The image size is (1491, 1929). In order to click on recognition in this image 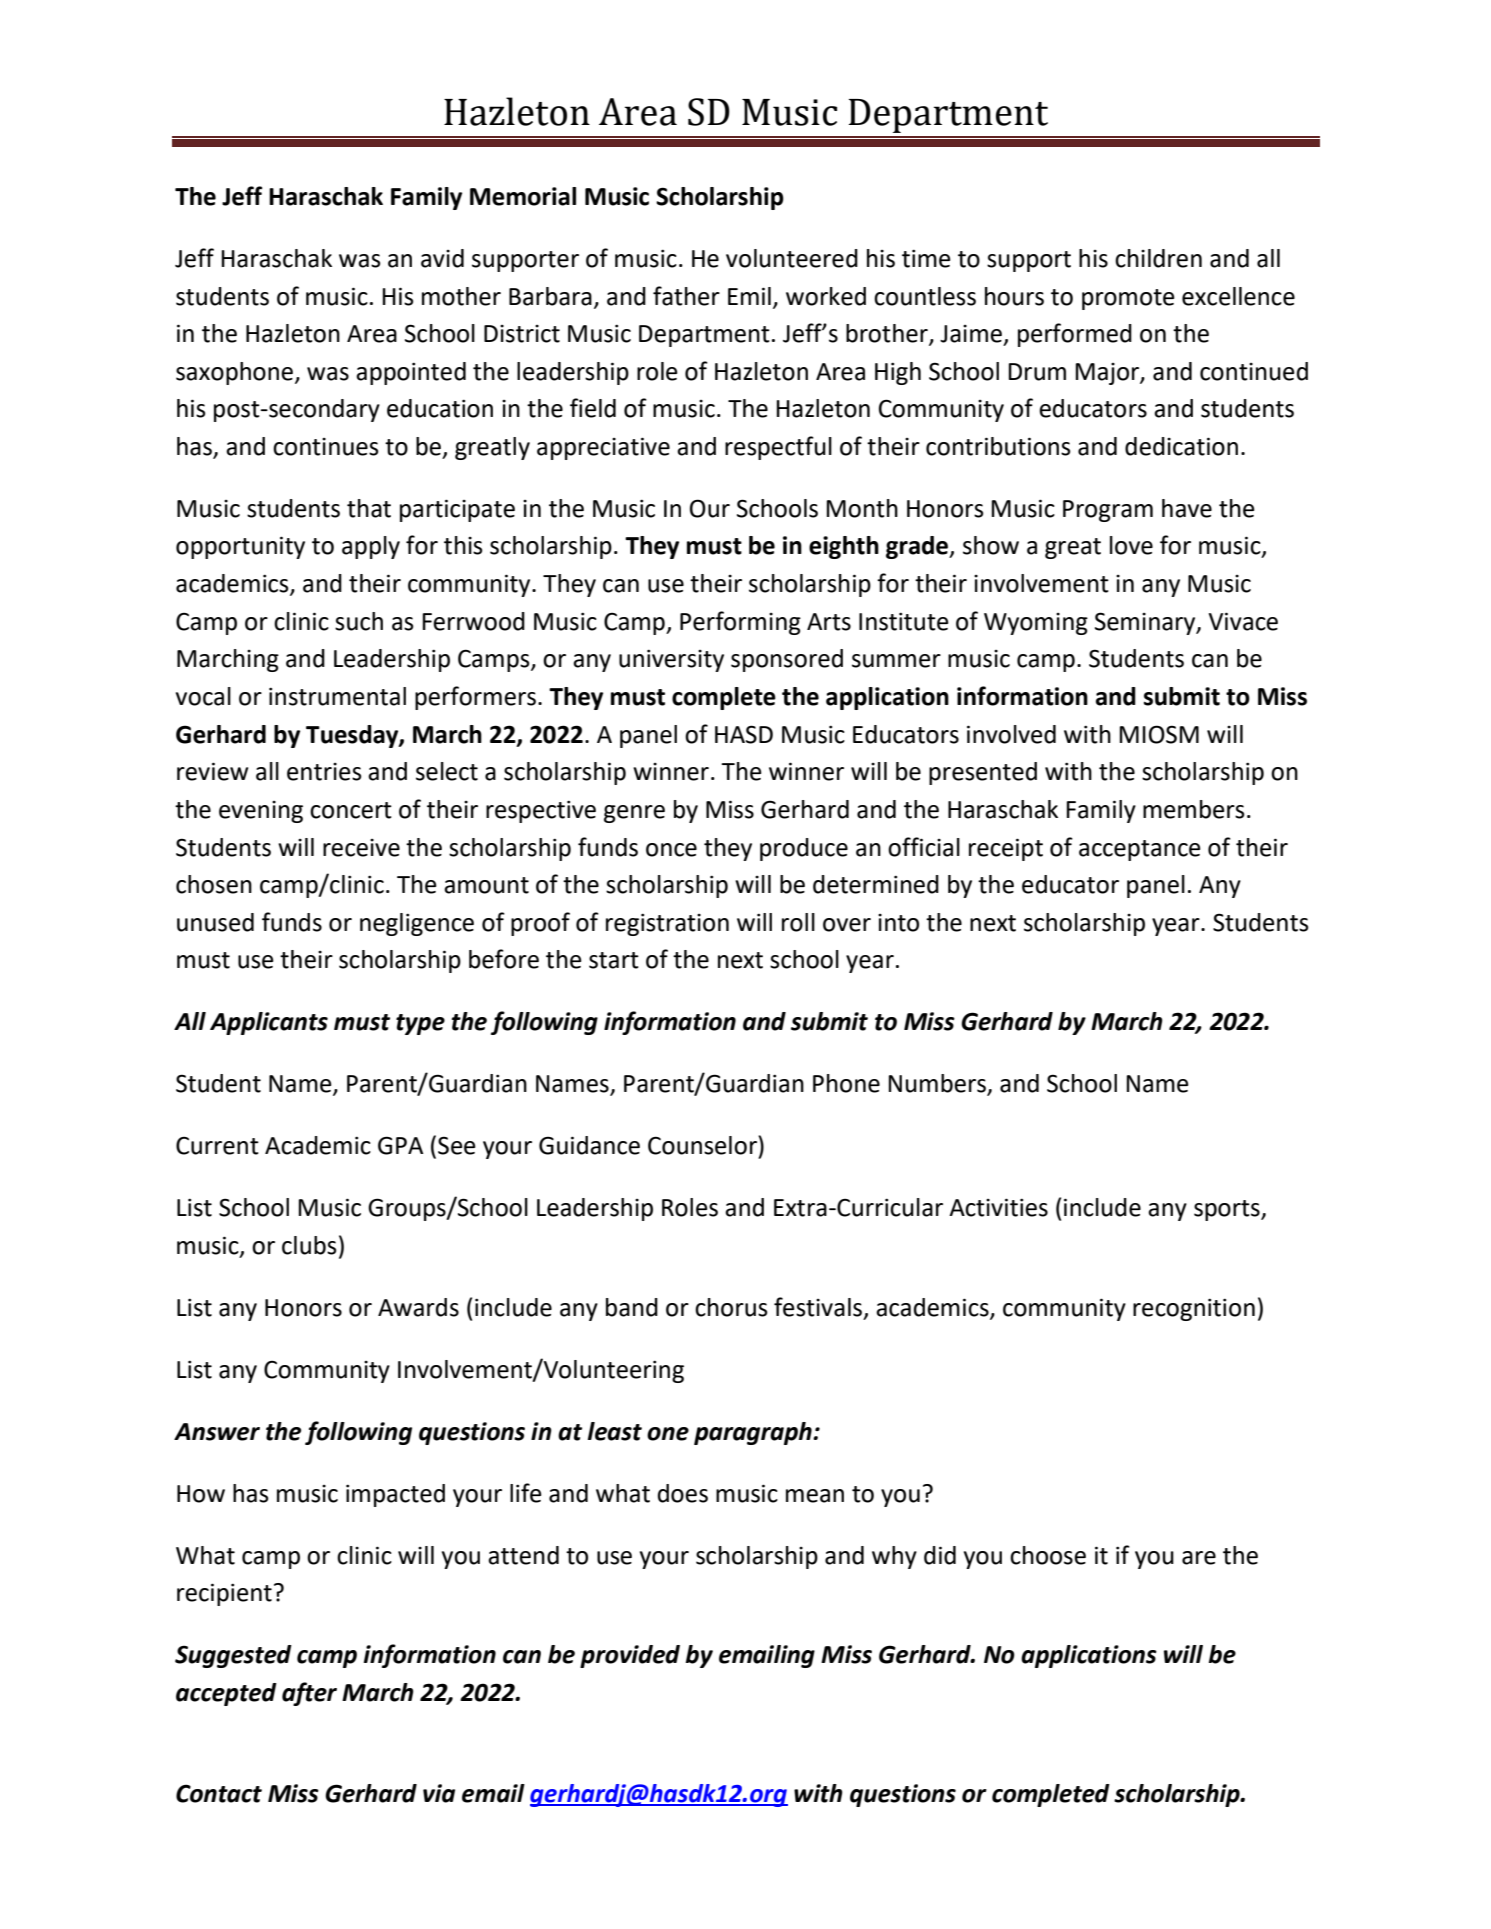, I will do `click(1194, 1309)`.
